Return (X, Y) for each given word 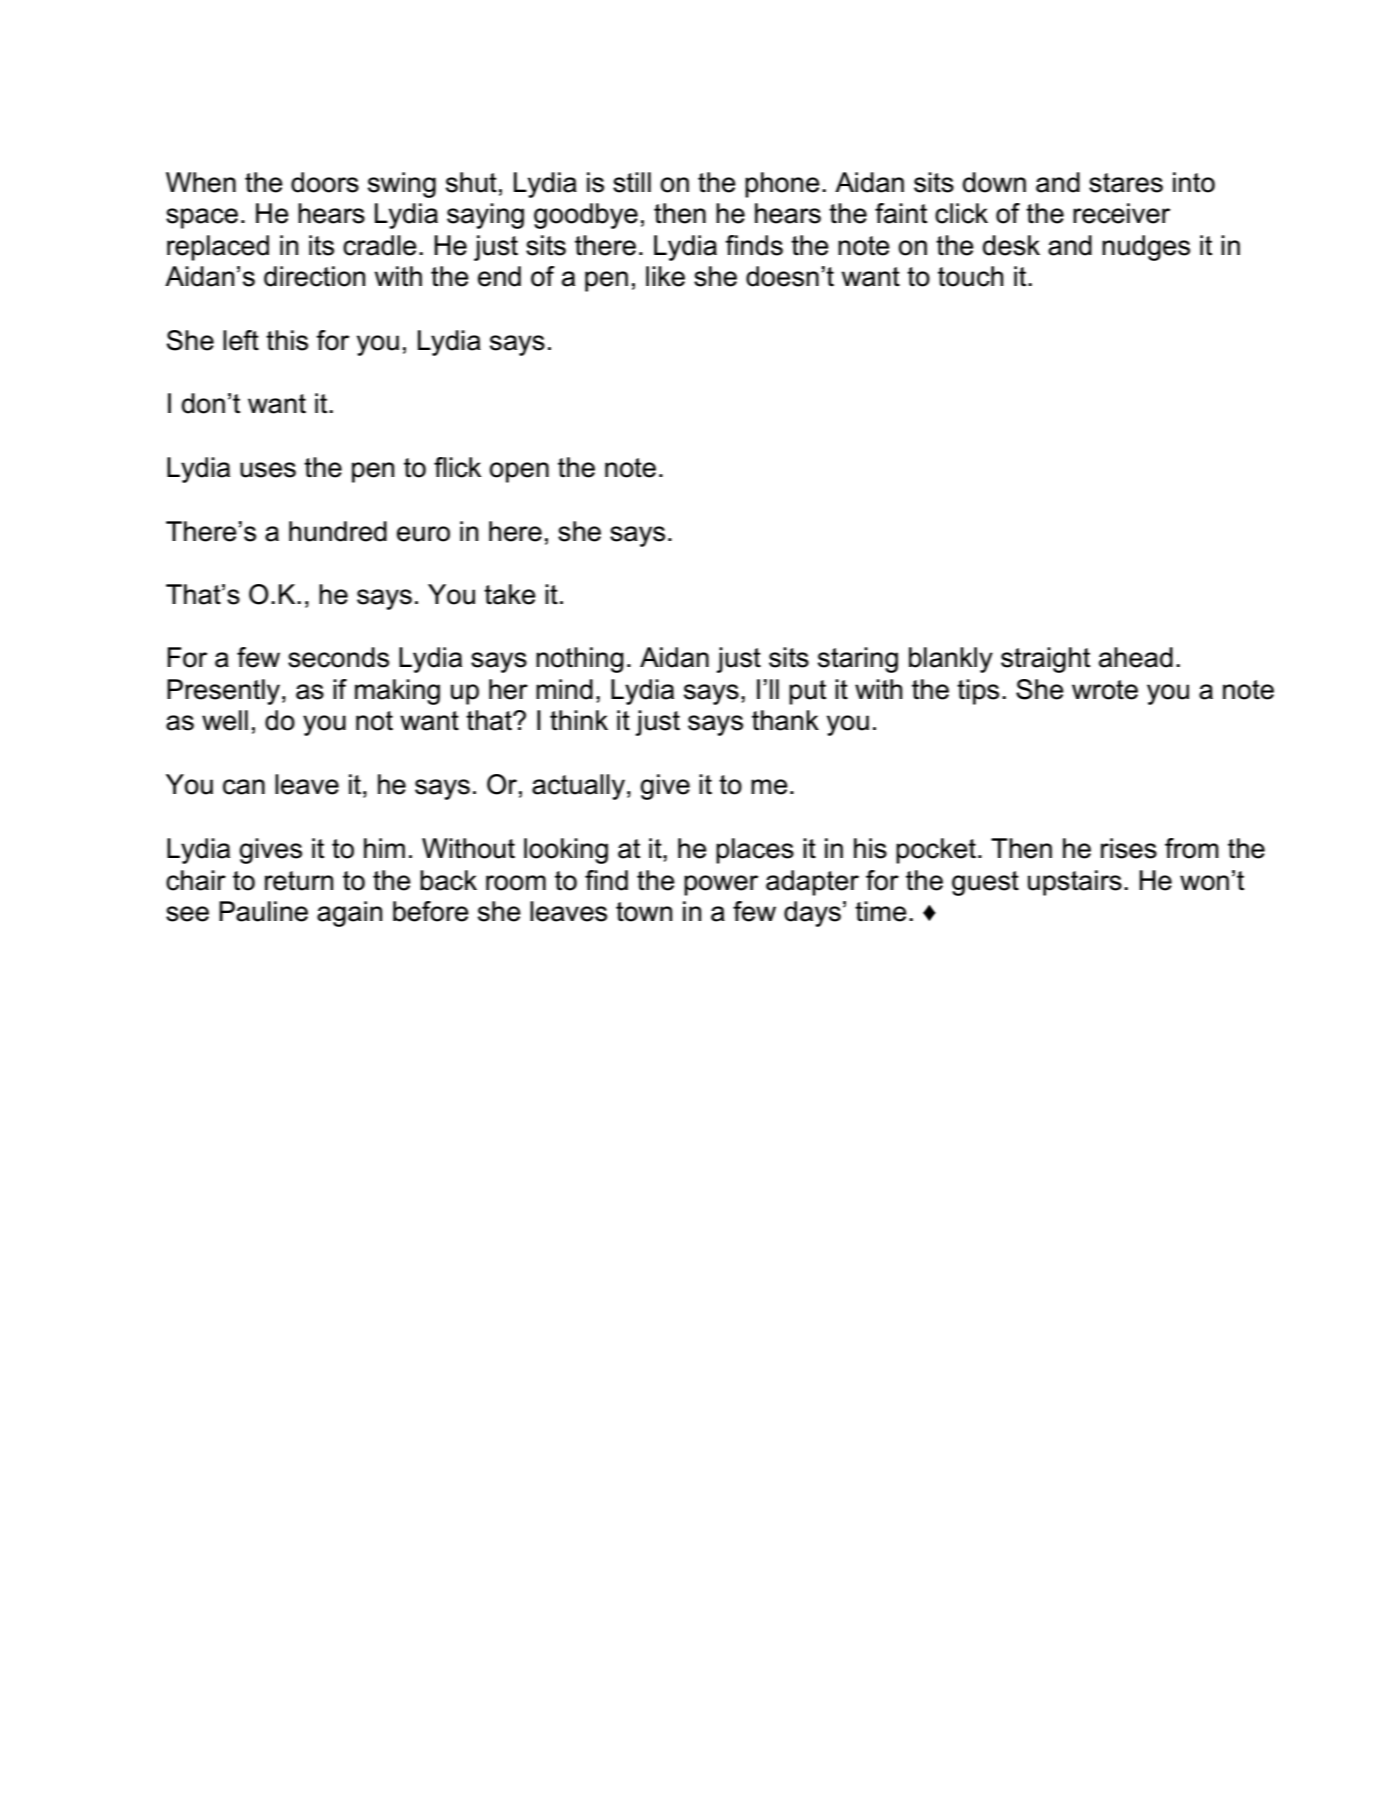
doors (325, 182)
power (721, 885)
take (510, 594)
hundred (338, 531)
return (299, 881)
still (632, 182)
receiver (1121, 213)
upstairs (1075, 883)
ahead (1136, 657)
